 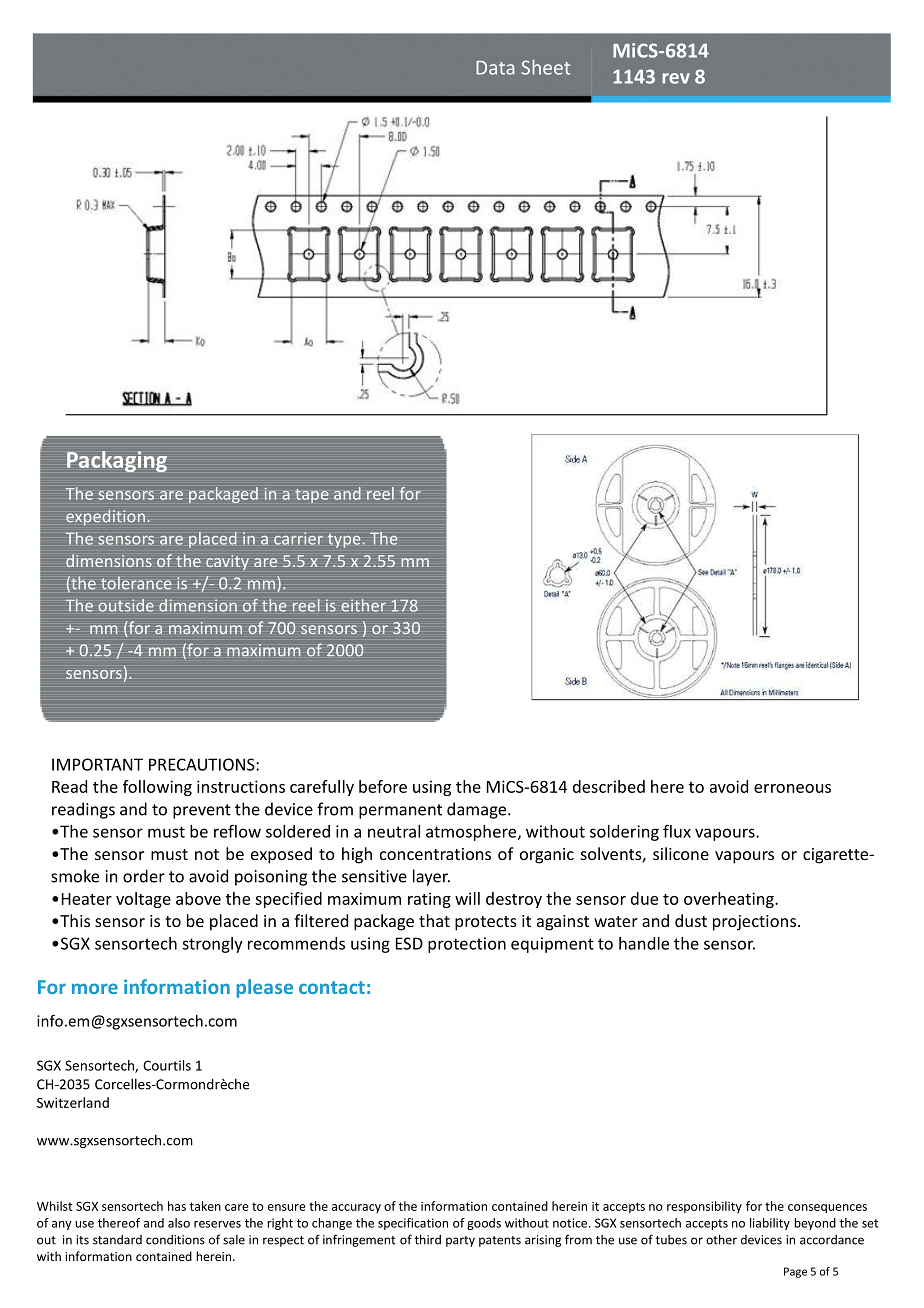 I want to click on order, so click(x=144, y=876).
